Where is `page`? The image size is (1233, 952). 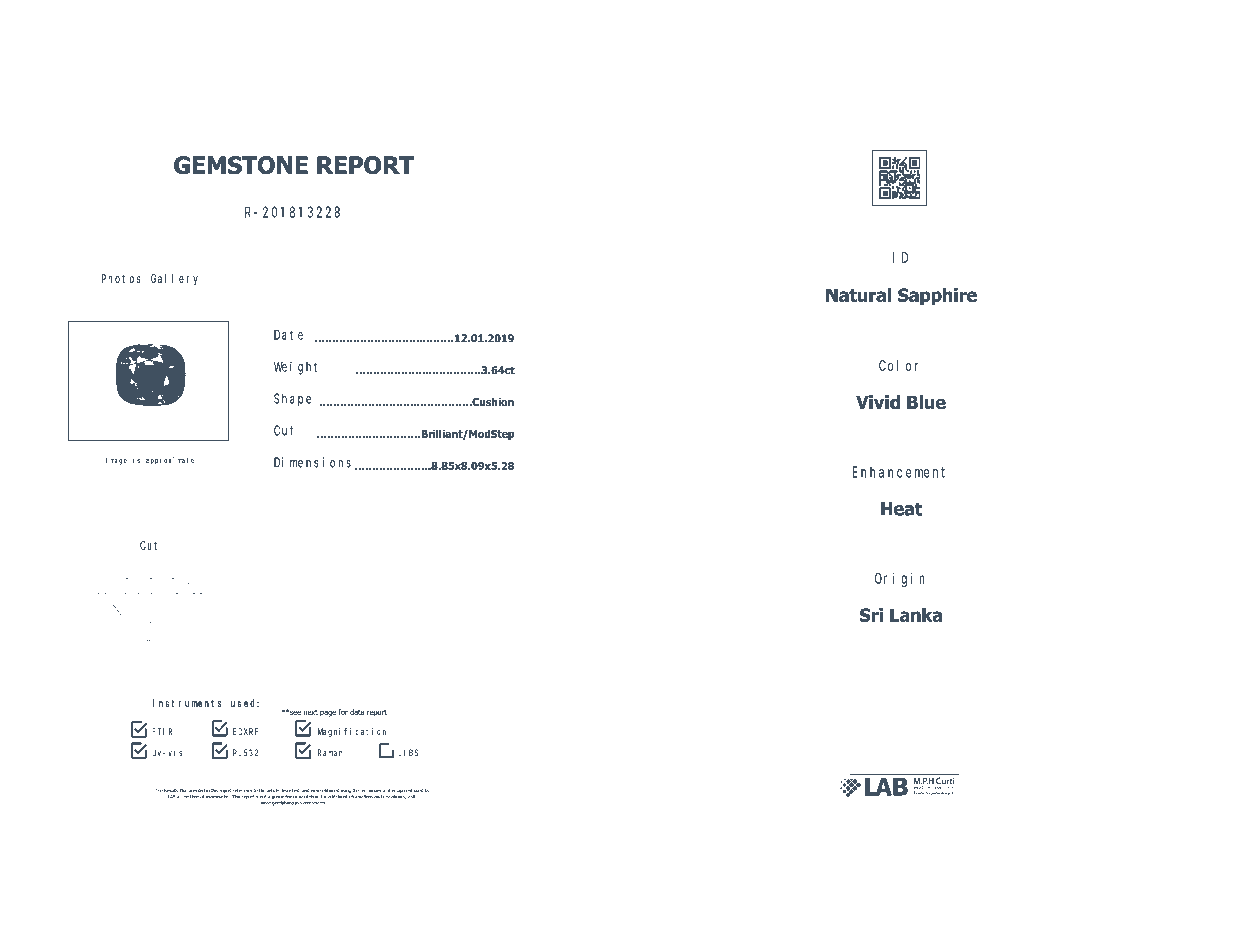
page is located at coordinates (328, 713).
